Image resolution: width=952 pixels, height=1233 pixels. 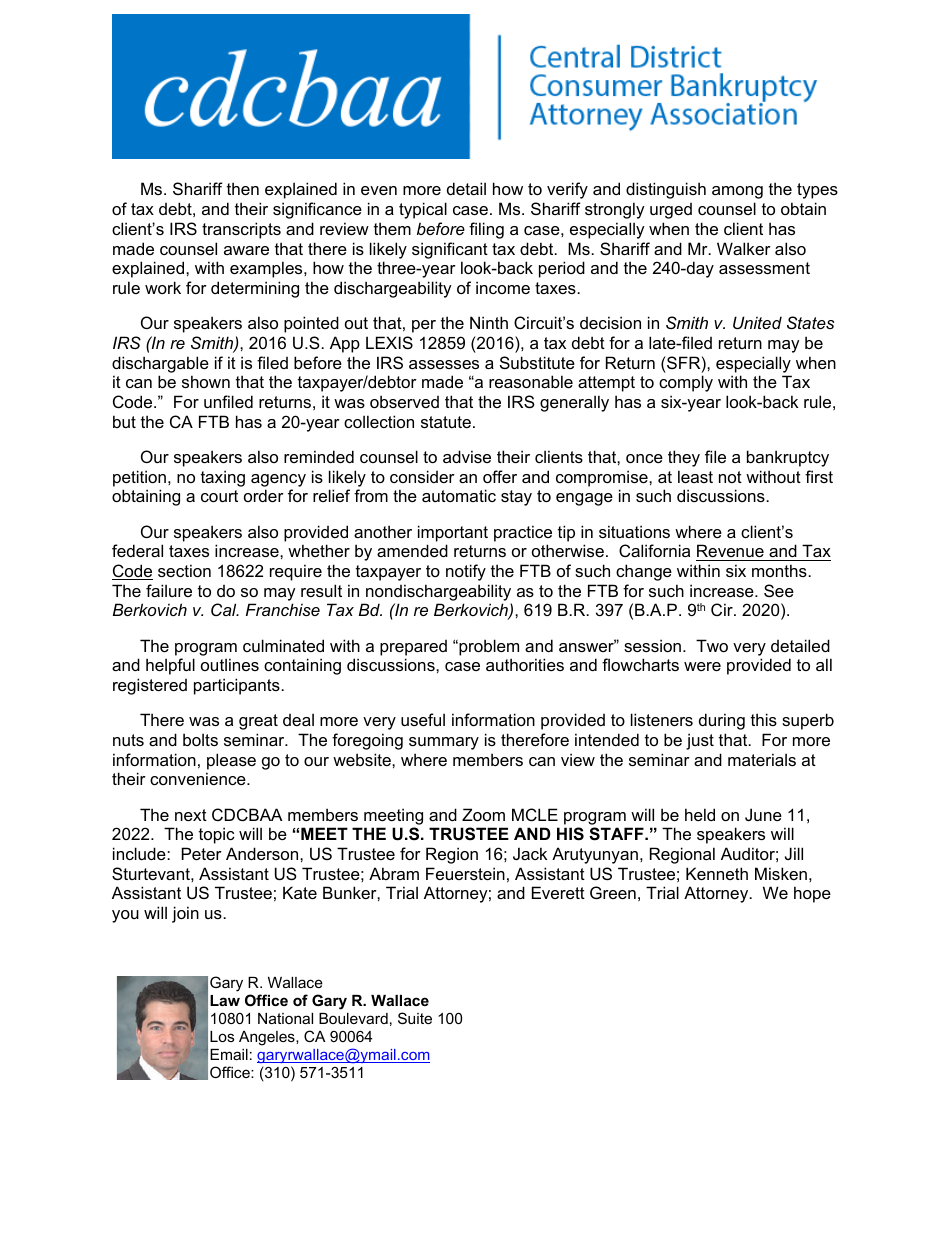 I want to click on Los, so click(x=222, y=1036).
